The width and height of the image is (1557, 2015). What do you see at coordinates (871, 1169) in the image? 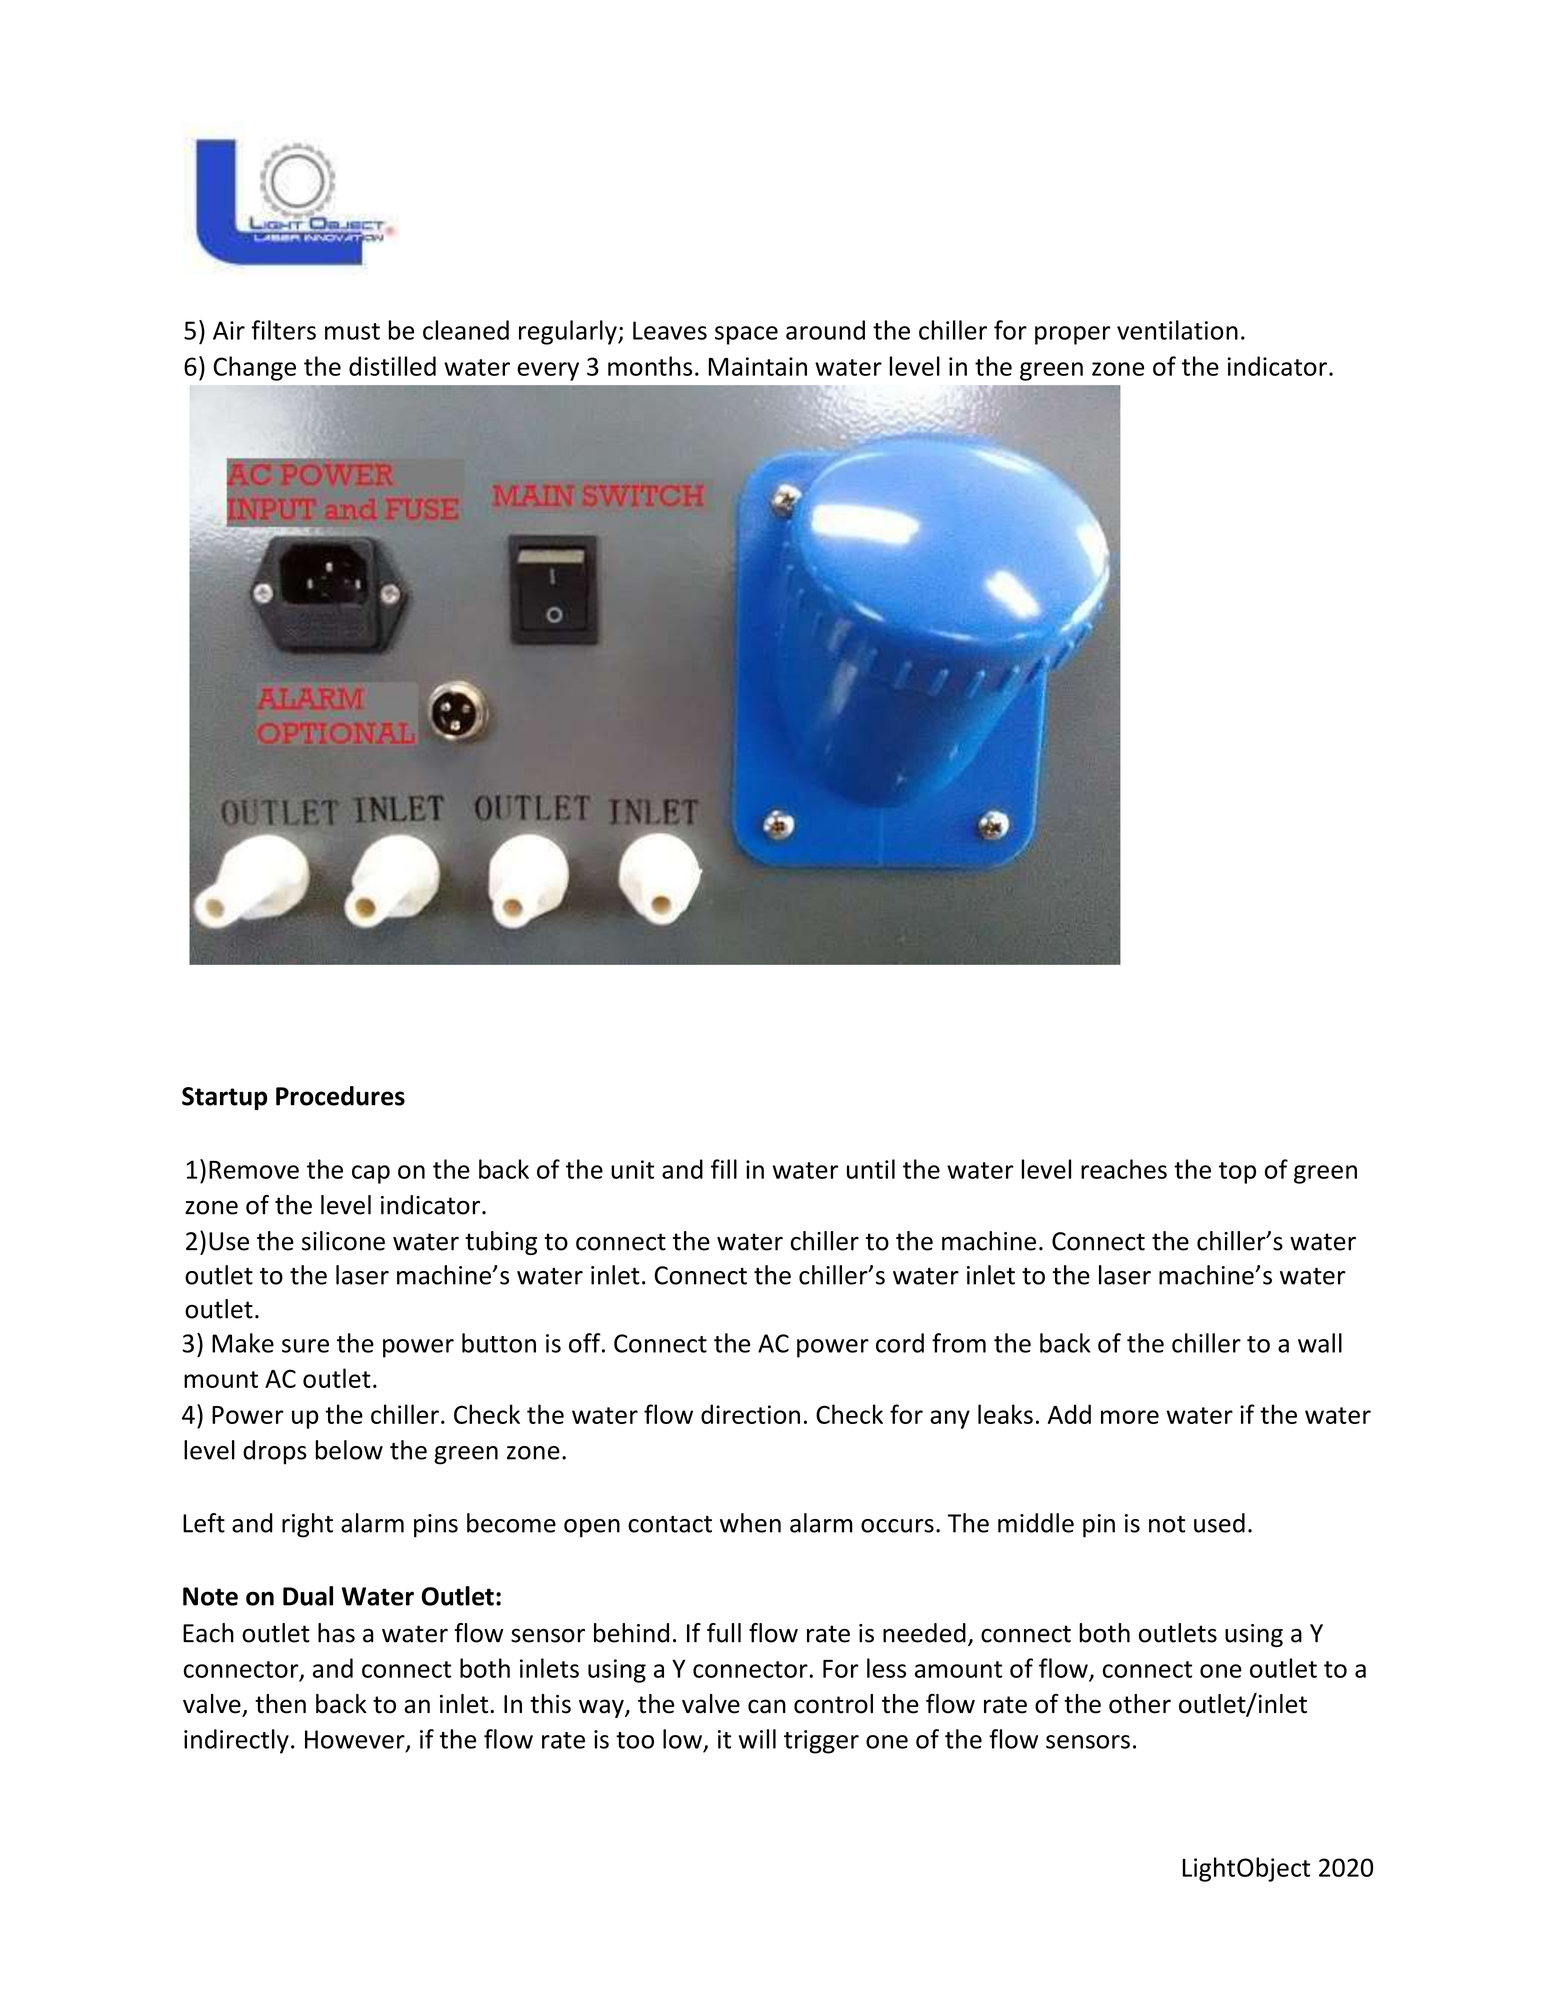
I see `until` at bounding box center [871, 1169].
